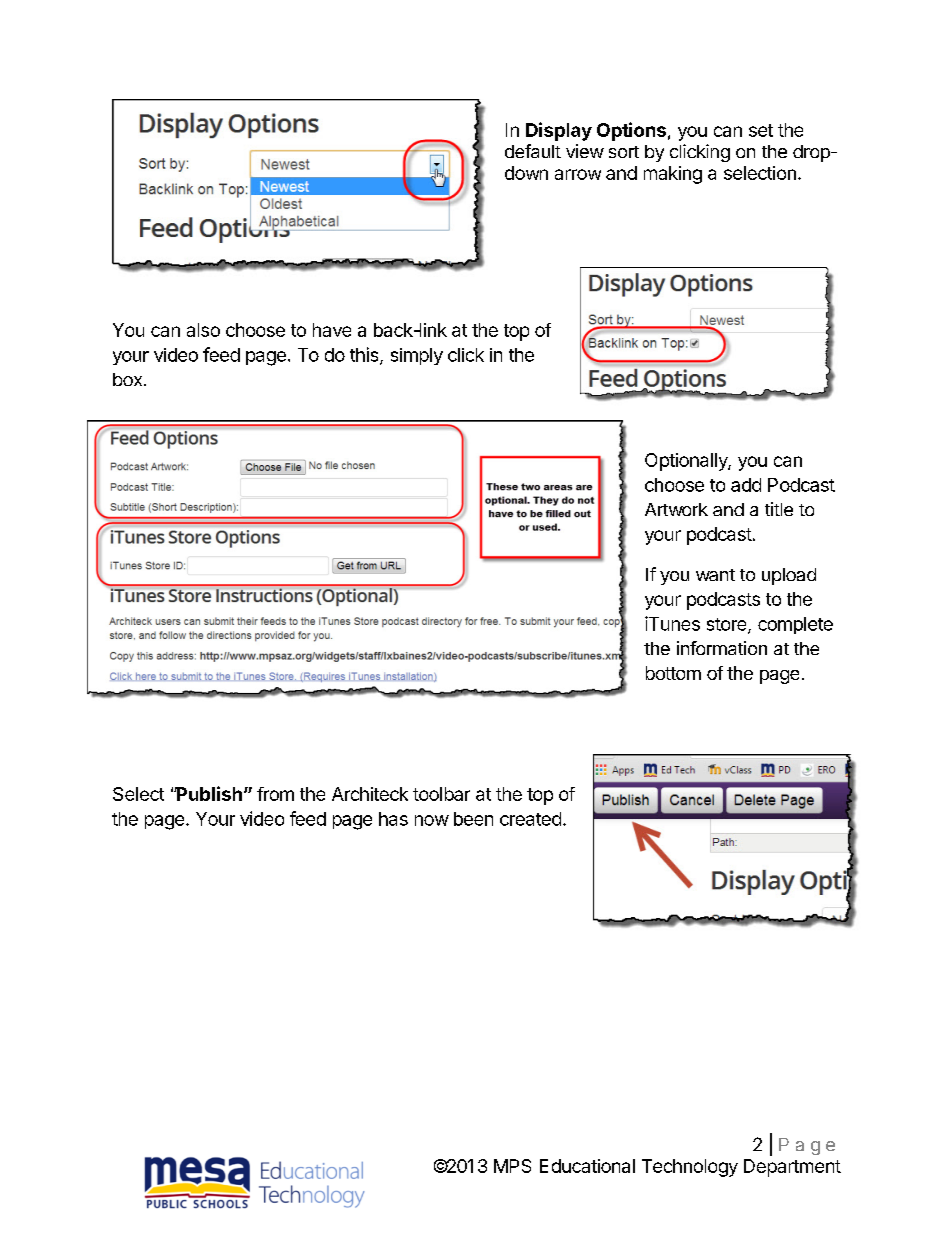 This screenshot has width=952, height=1233. I want to click on also, so click(203, 330).
